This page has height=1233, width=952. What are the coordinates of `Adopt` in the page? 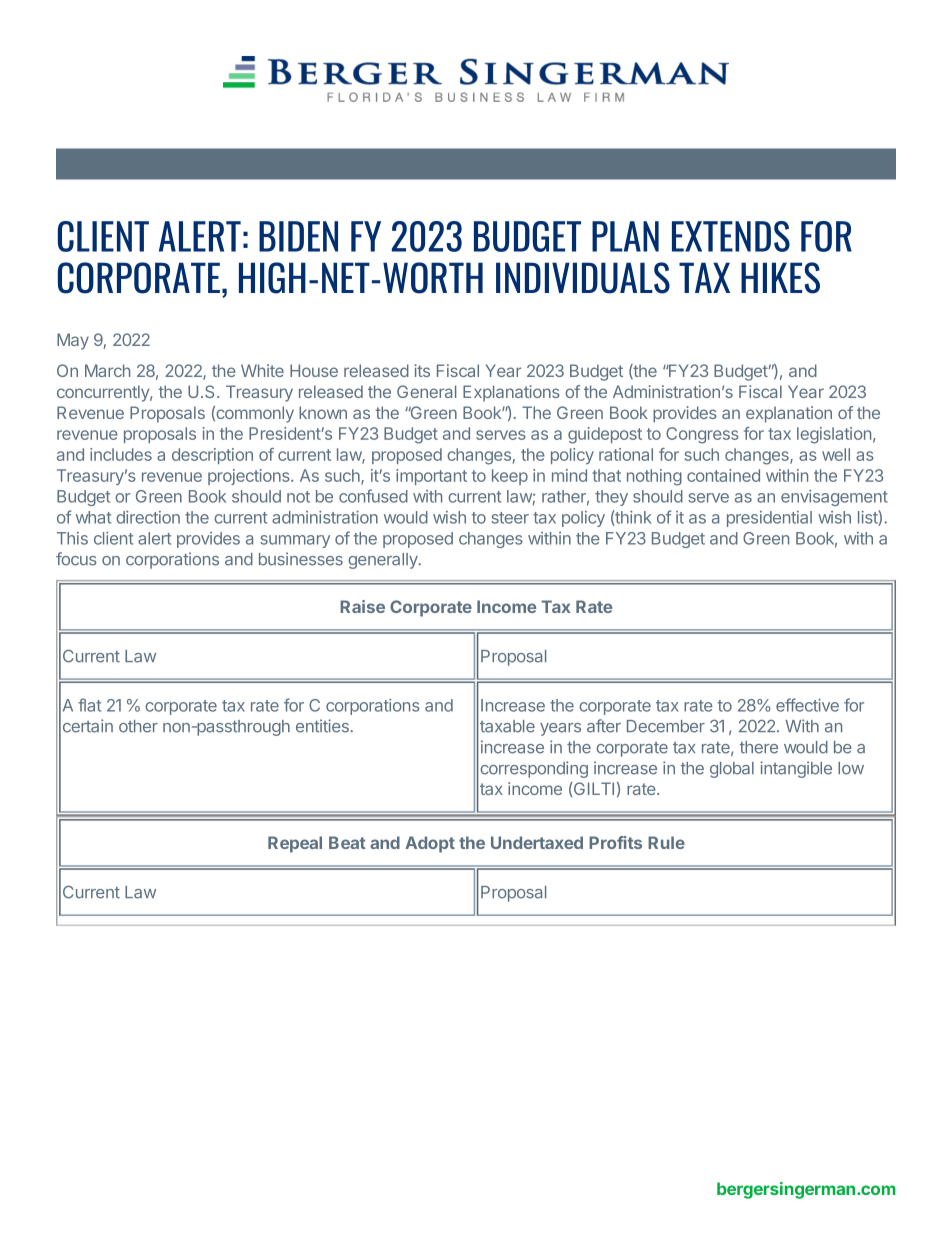 It's located at (430, 844).
